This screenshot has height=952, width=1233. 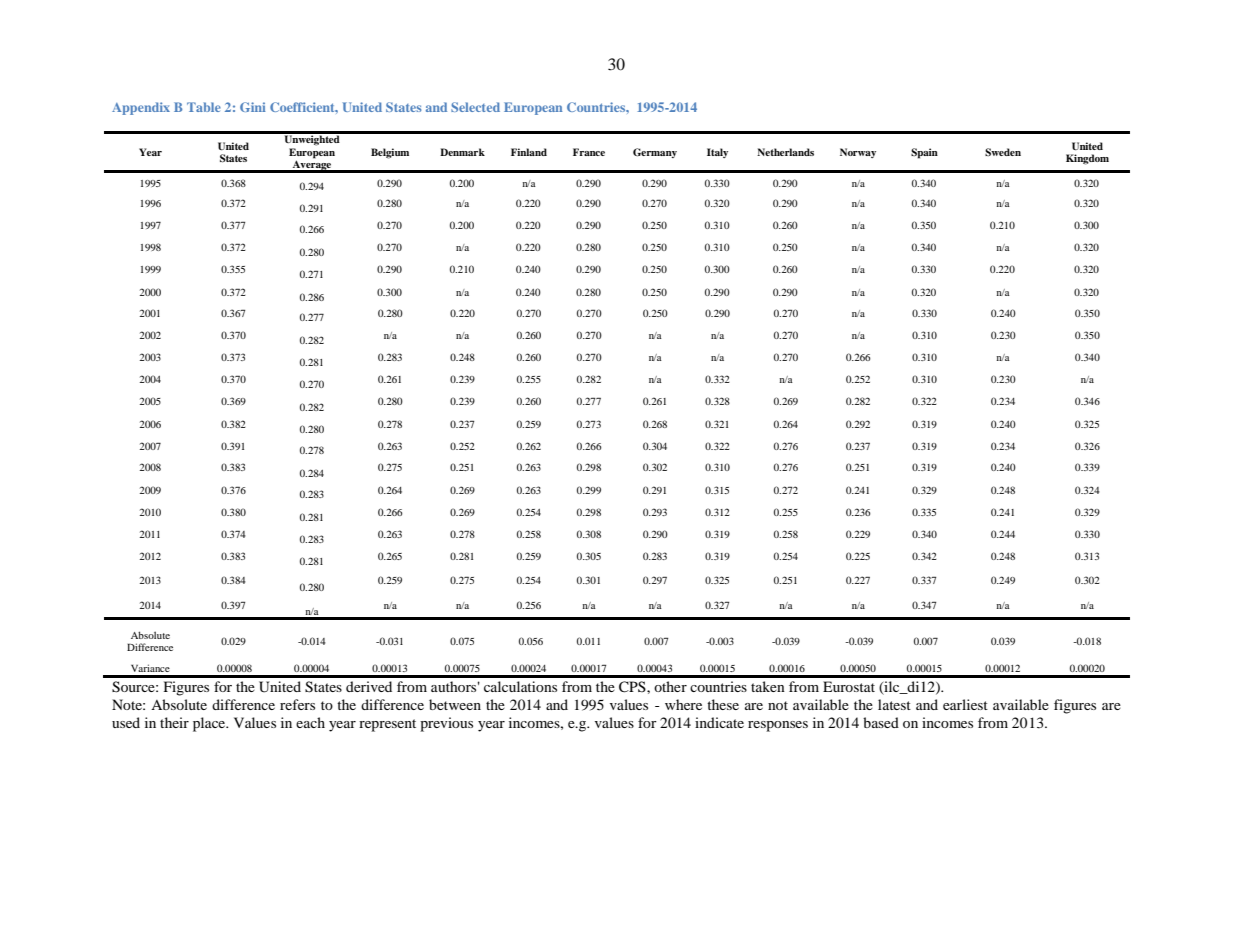 What do you see at coordinates (390, 153) in the screenshot?
I see `Belgium` at bounding box center [390, 153].
